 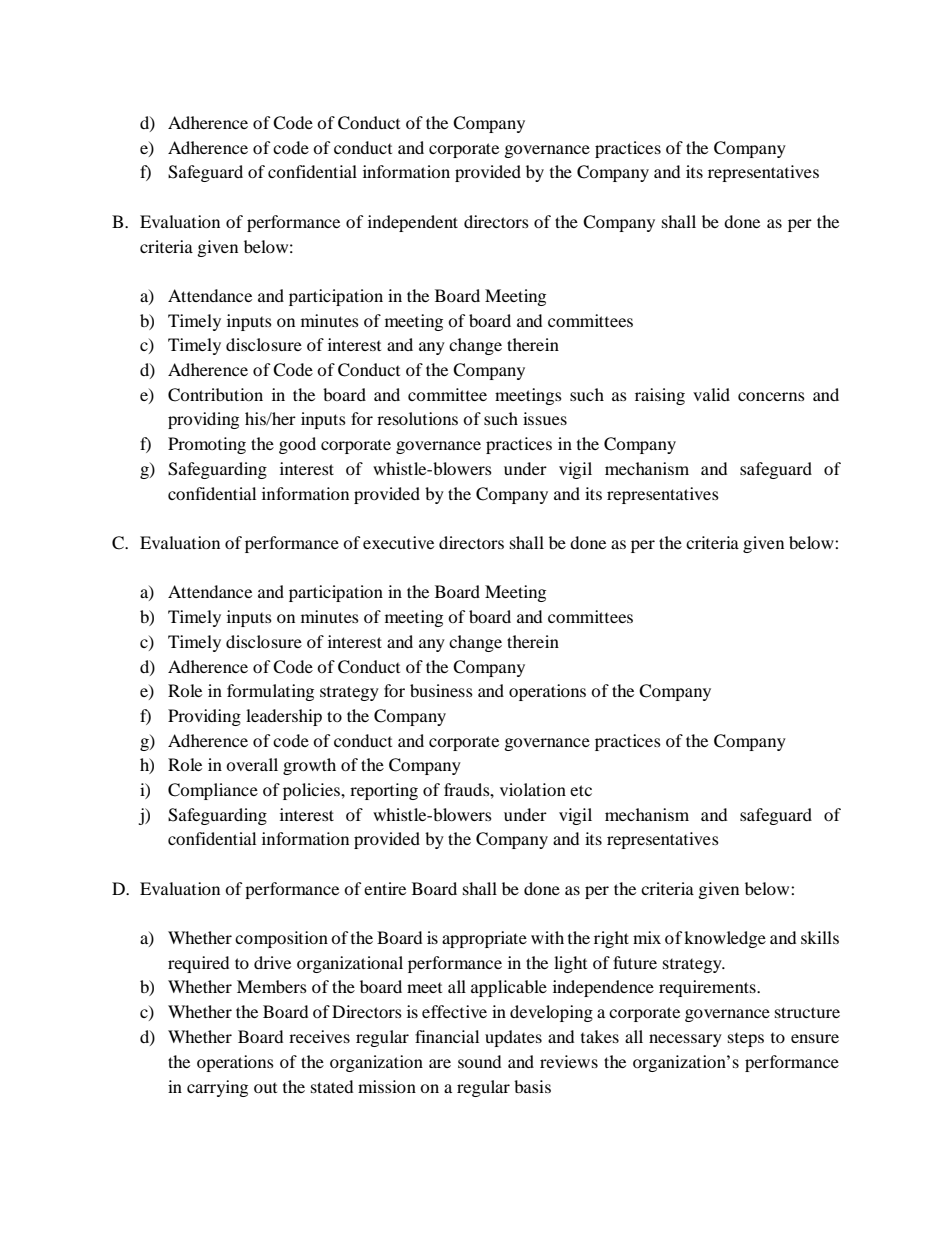 What do you see at coordinates (746, 1039) in the page?
I see `steps` at bounding box center [746, 1039].
